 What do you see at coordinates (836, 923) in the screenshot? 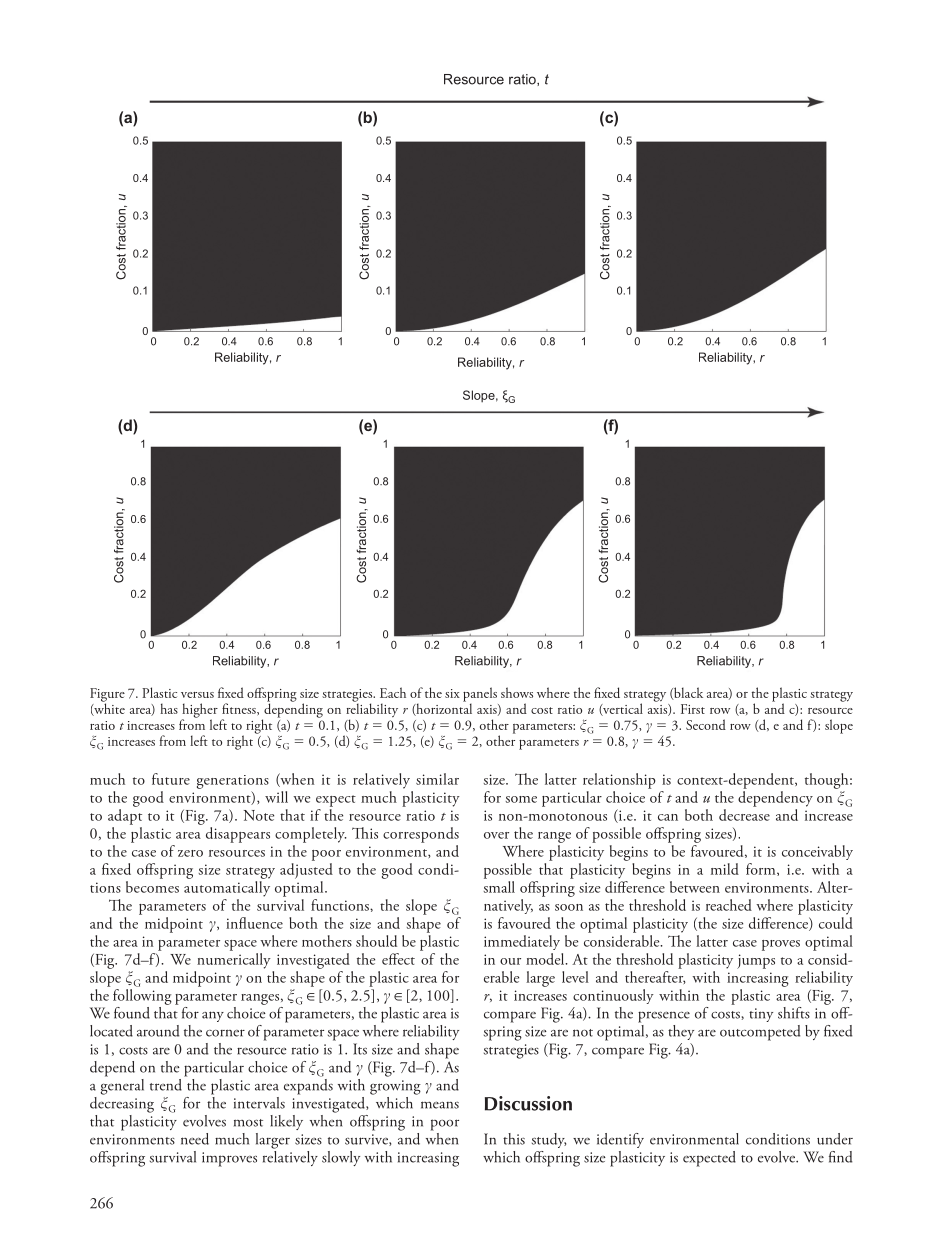
I see `could` at bounding box center [836, 923].
